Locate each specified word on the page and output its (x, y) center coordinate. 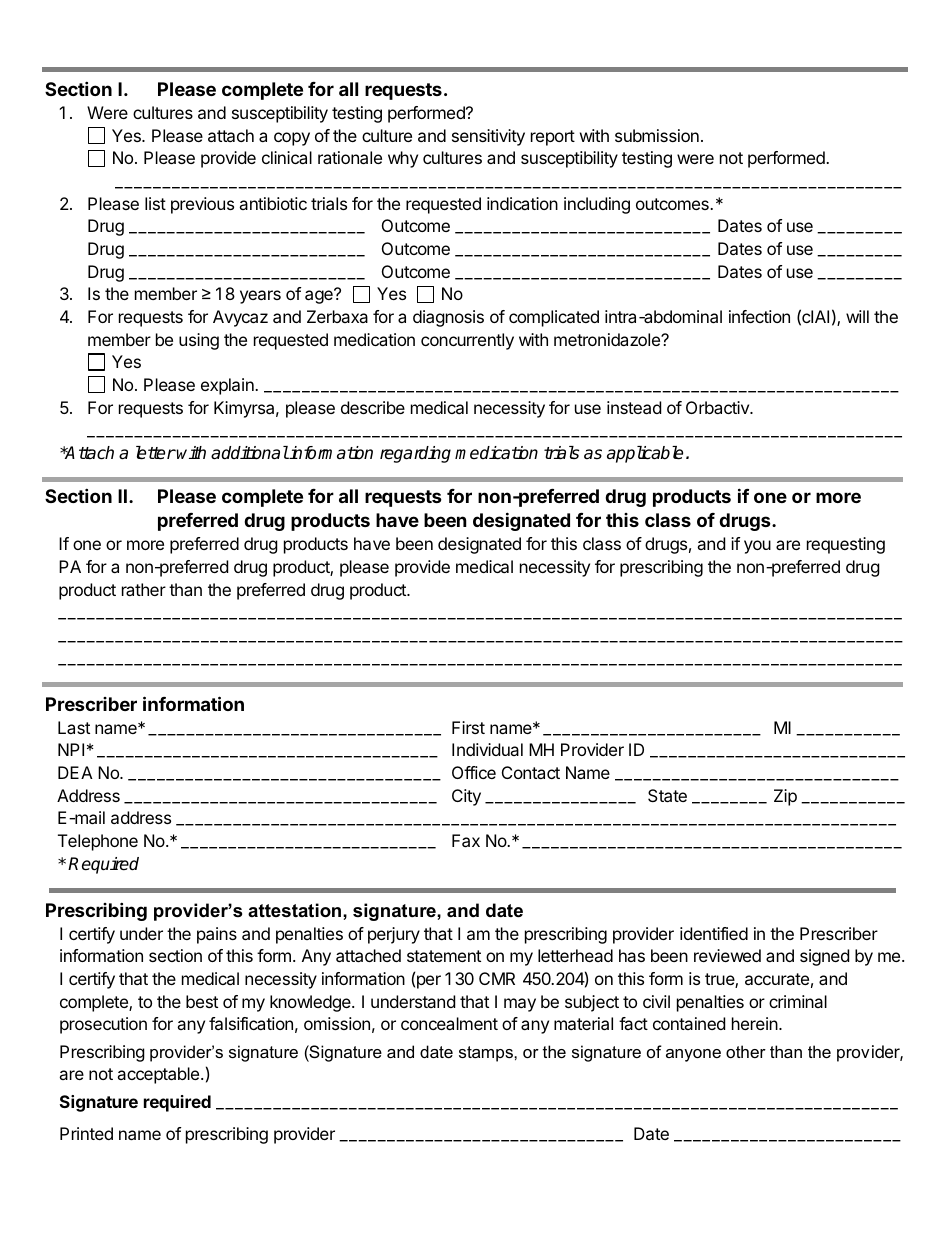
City (466, 797)
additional (250, 453)
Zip (785, 797)
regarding (415, 454)
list (155, 203)
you (757, 547)
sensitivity (488, 137)
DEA (75, 772)
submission (657, 135)
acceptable (159, 1075)
